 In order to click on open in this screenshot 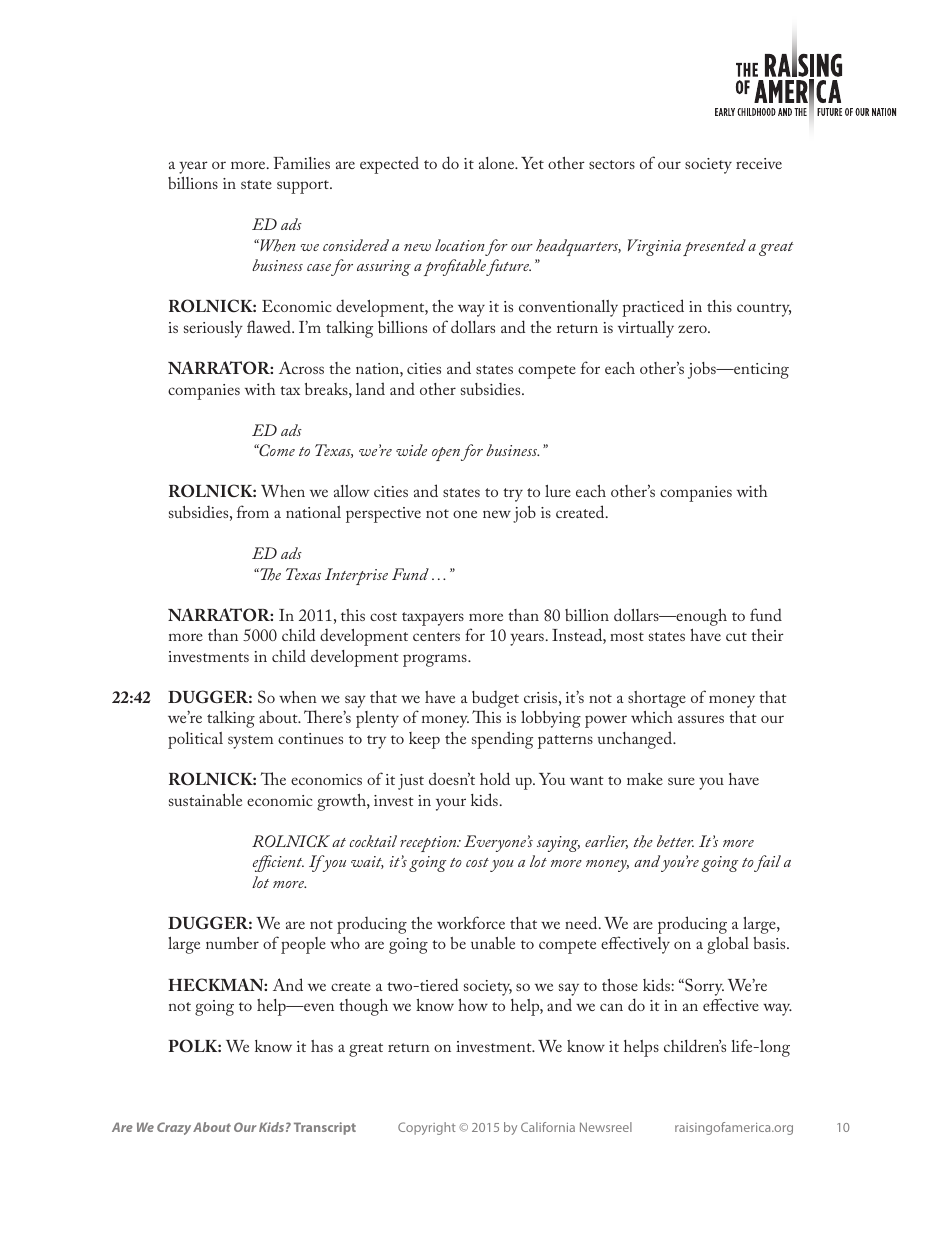, I will do `click(446, 454)`.
